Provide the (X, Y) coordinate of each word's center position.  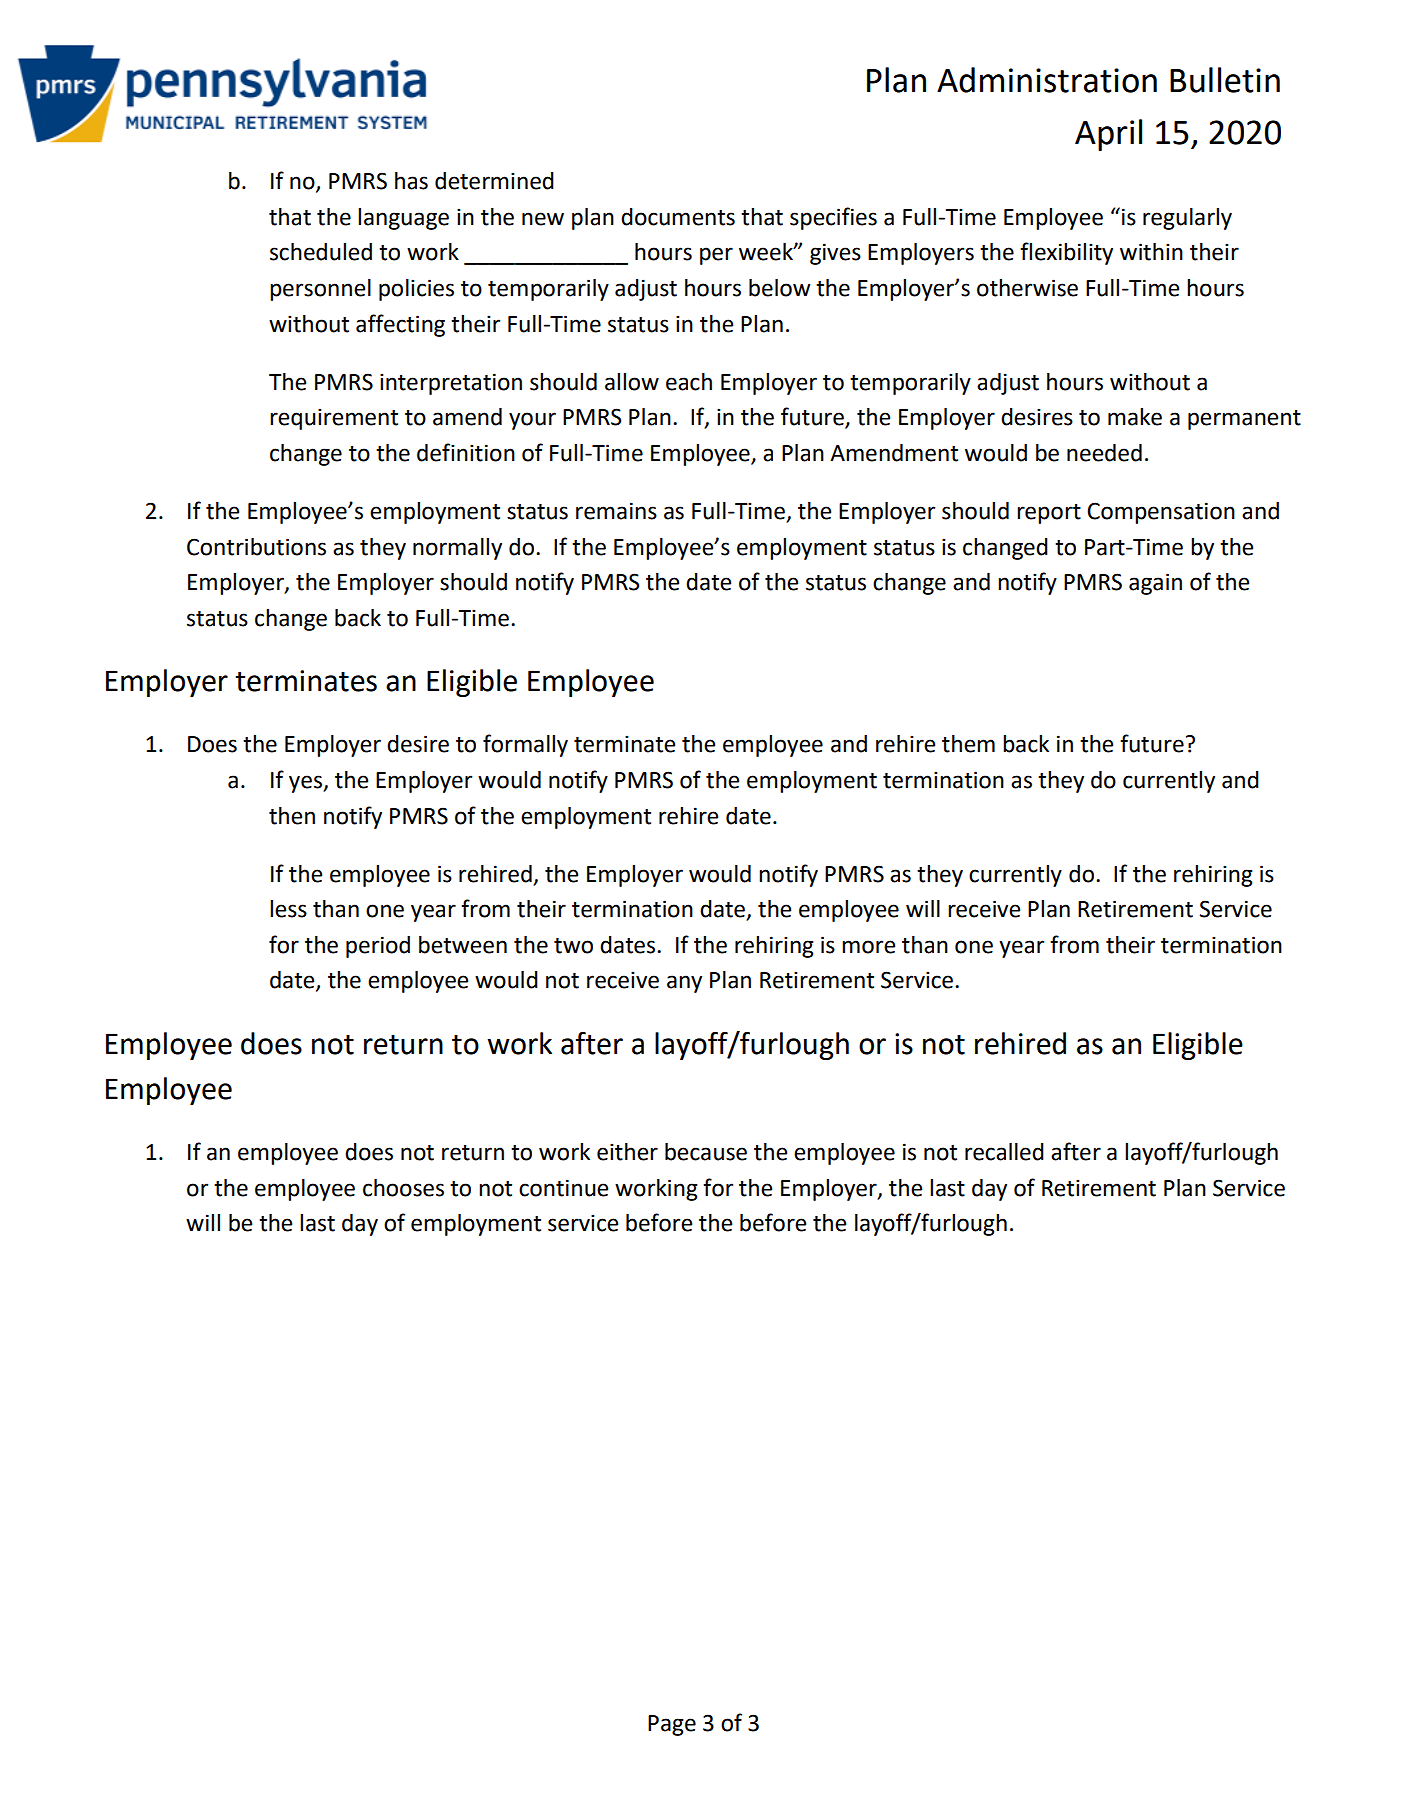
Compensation (1161, 513)
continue (563, 1188)
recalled (1004, 1152)
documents (678, 217)
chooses (403, 1188)
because (706, 1152)
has (411, 181)
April (1108, 135)
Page (672, 1725)
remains (616, 511)
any (684, 984)
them (968, 744)
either (627, 1152)
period (378, 947)
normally (457, 549)
